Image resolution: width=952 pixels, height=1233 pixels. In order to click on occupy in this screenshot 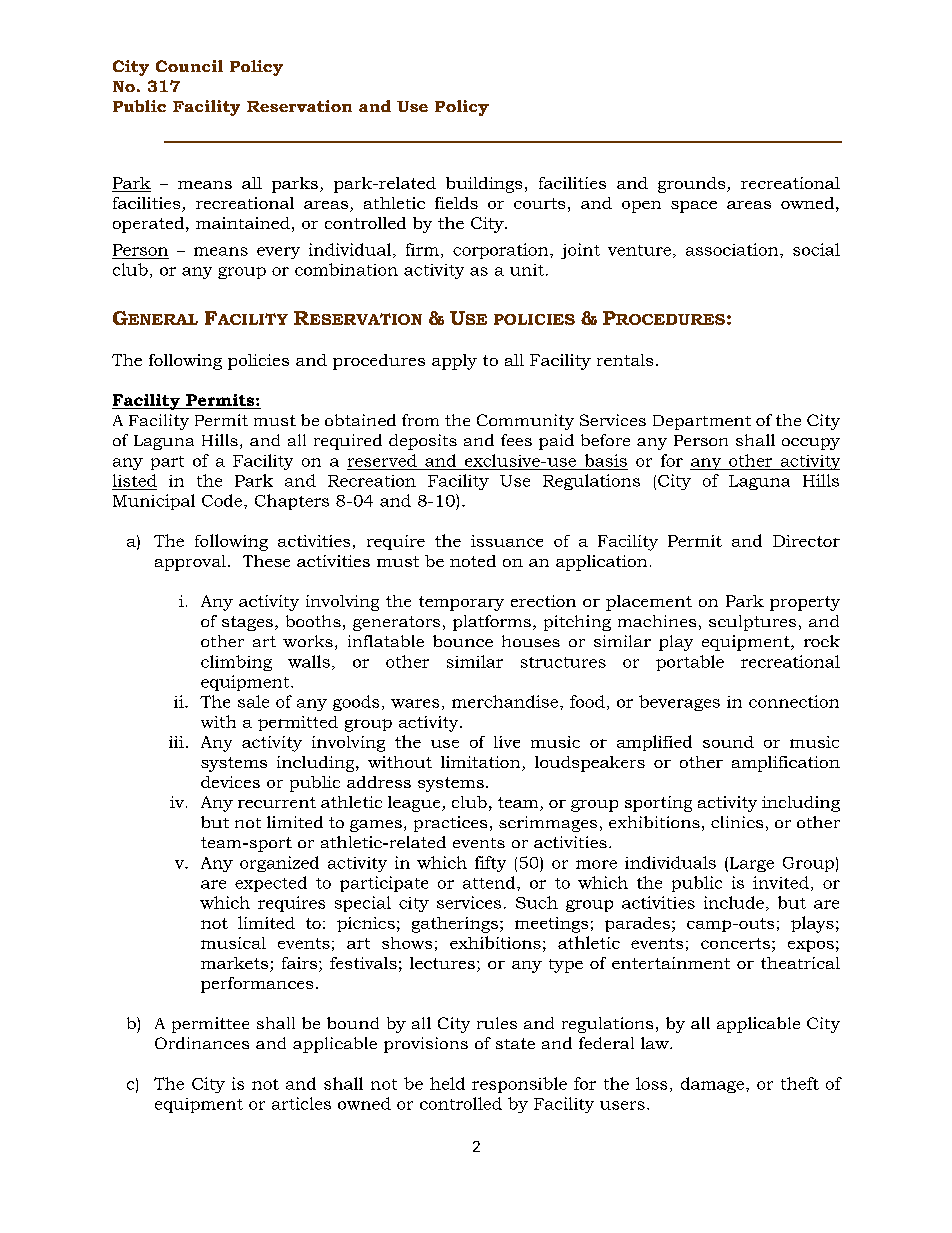, I will do `click(811, 444)`.
